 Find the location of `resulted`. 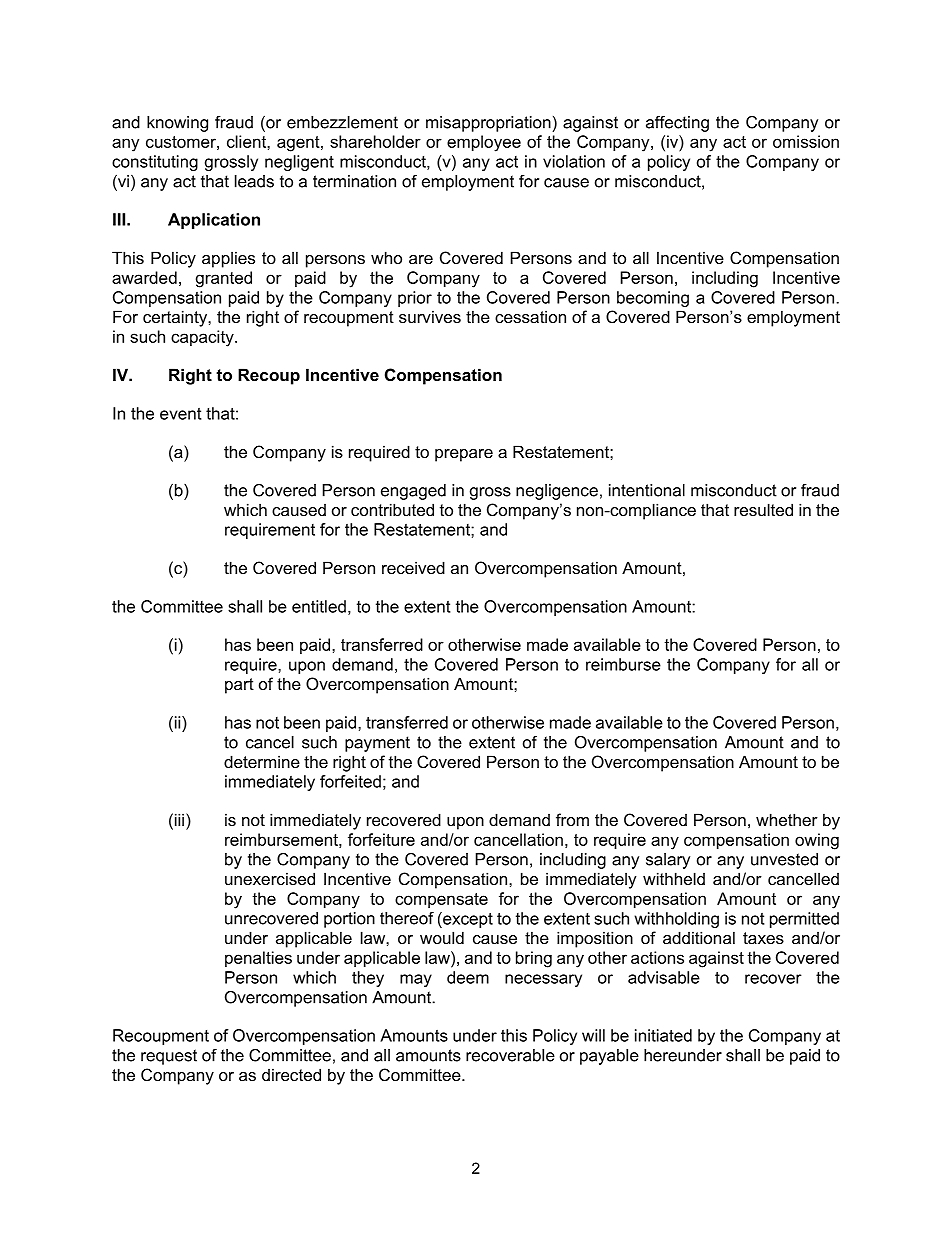

resulted is located at coordinates (763, 509).
